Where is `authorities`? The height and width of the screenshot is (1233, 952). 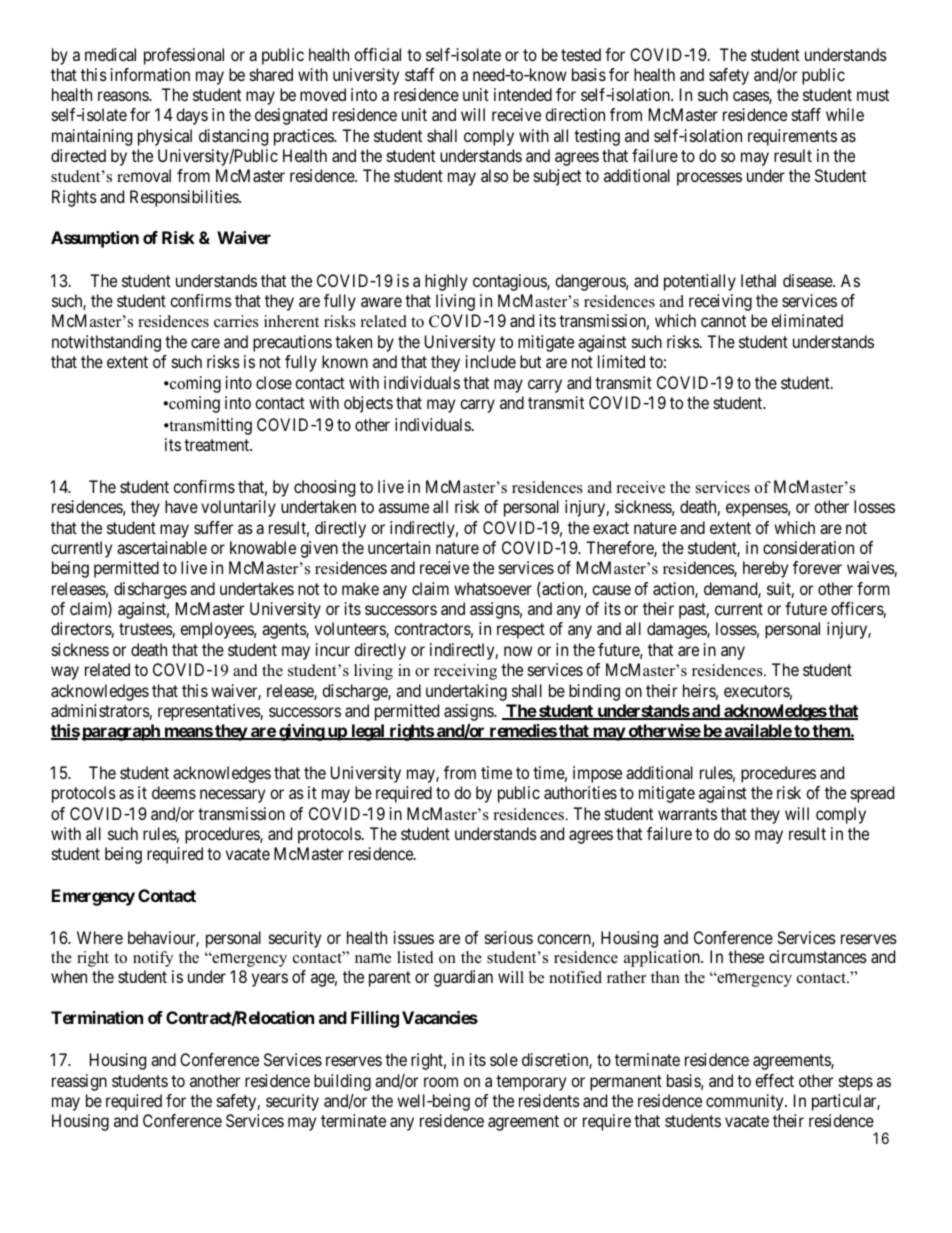 authorities is located at coordinates (580, 792).
